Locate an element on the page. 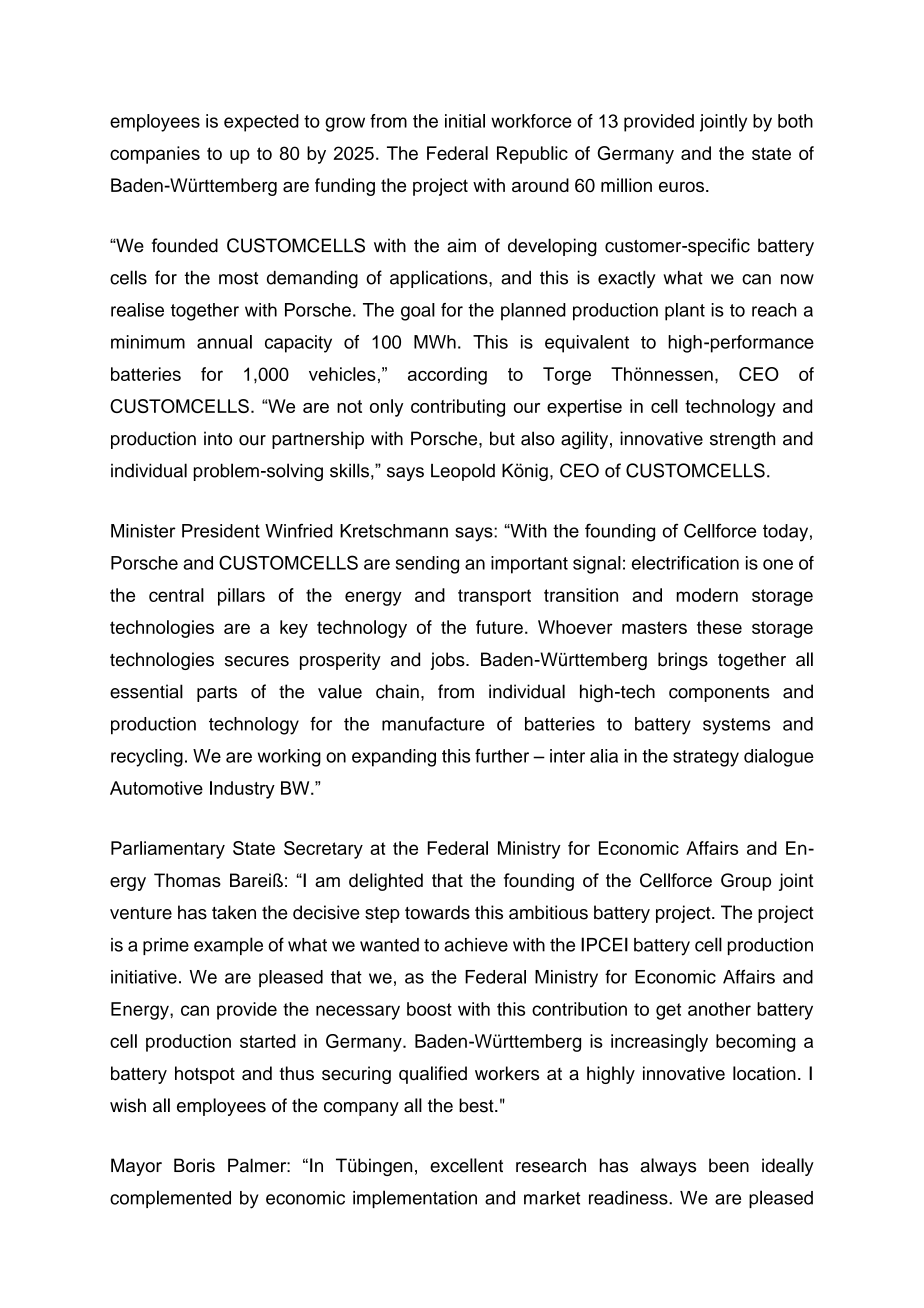  companies is located at coordinates (155, 155).
